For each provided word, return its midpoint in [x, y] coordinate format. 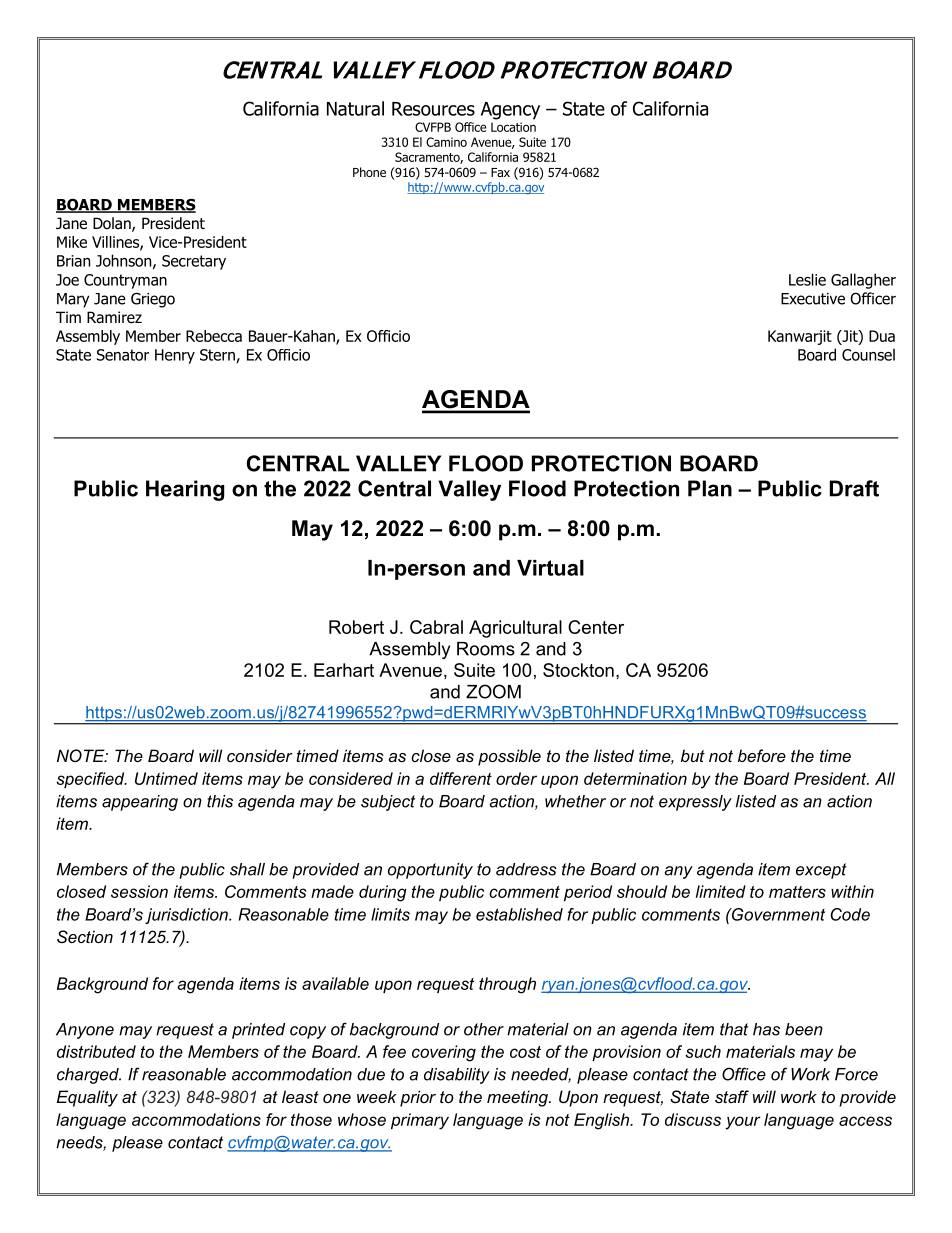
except [821, 871]
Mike [72, 242]
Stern [218, 356]
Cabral [436, 627]
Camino [446, 142]
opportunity [430, 871]
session [139, 891]
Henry [175, 356]
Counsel [868, 354]
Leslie [807, 279]
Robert [356, 627]
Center [596, 627]
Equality [87, 1098]
